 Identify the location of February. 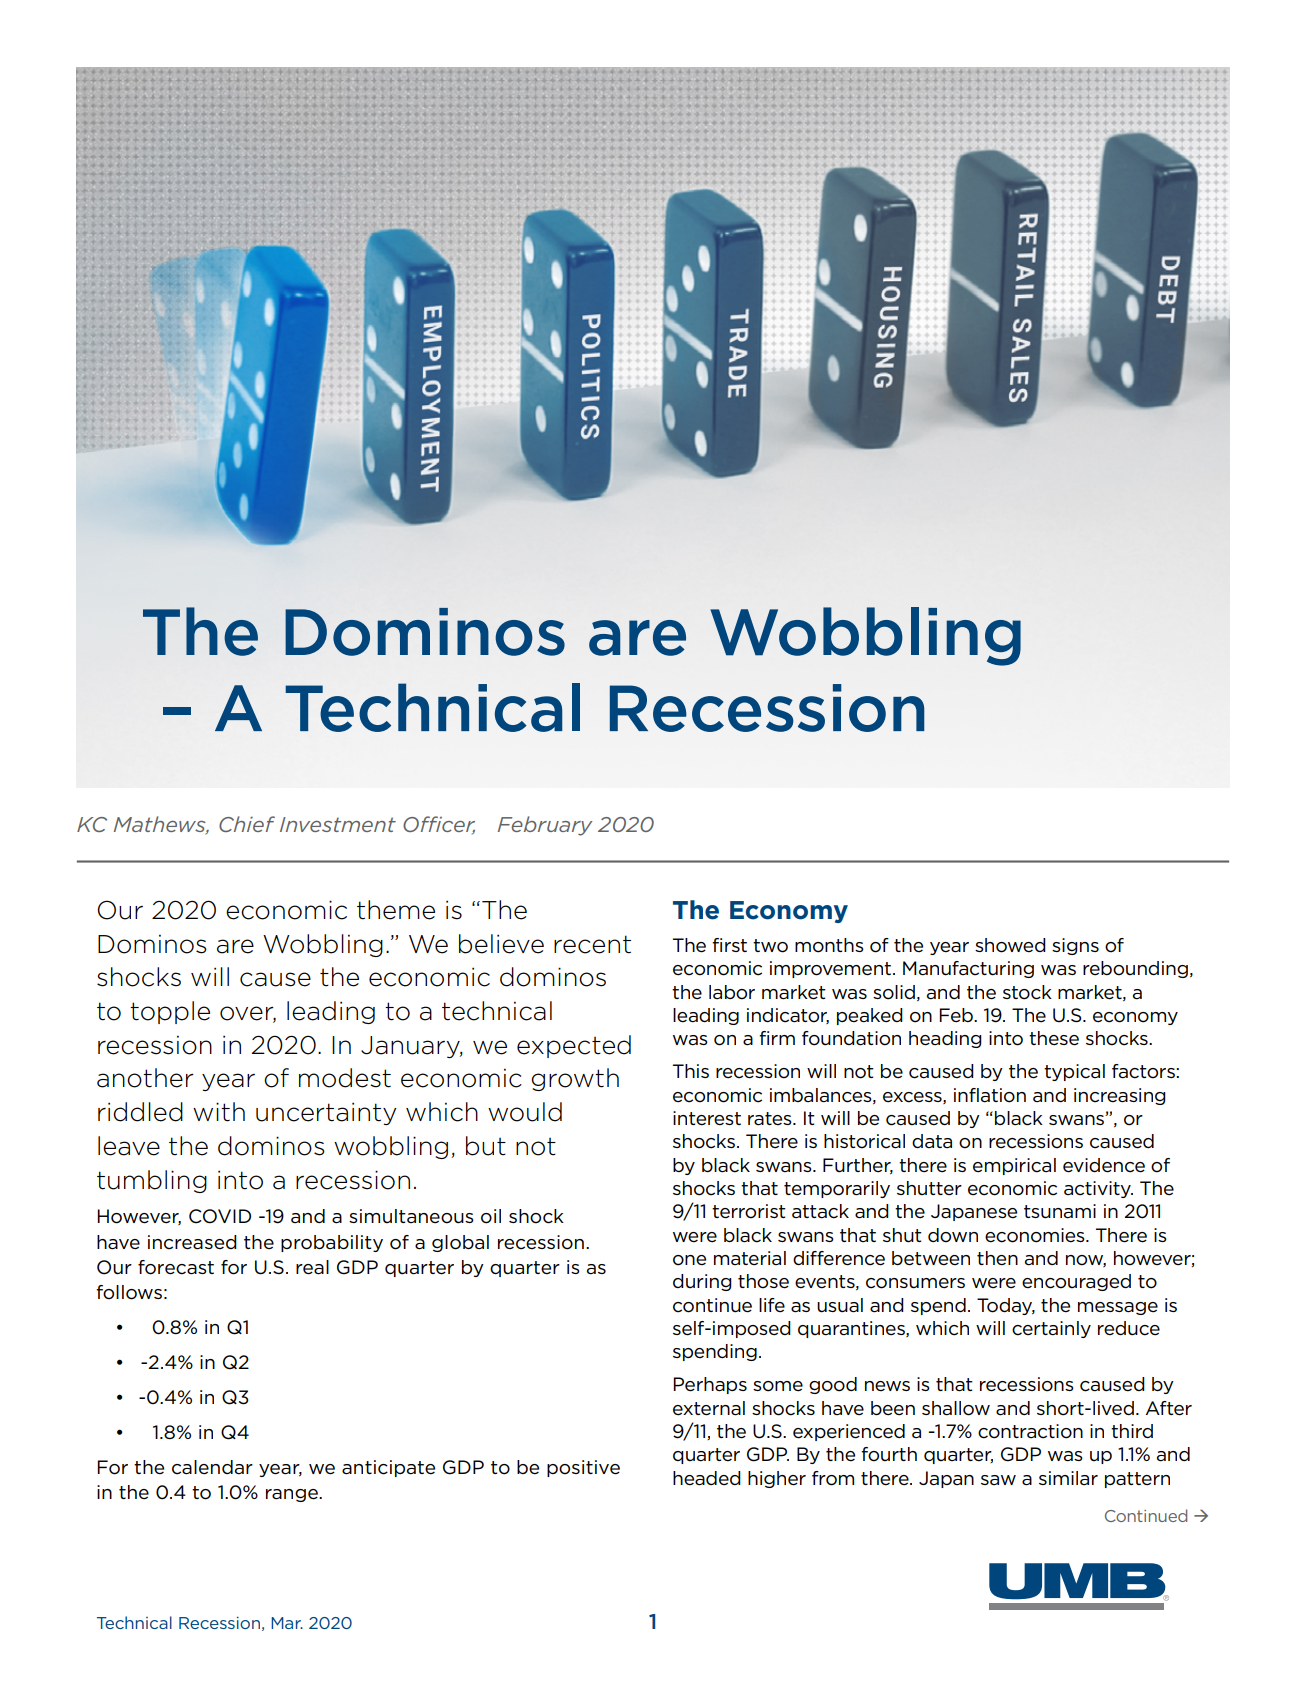
(545, 826).
